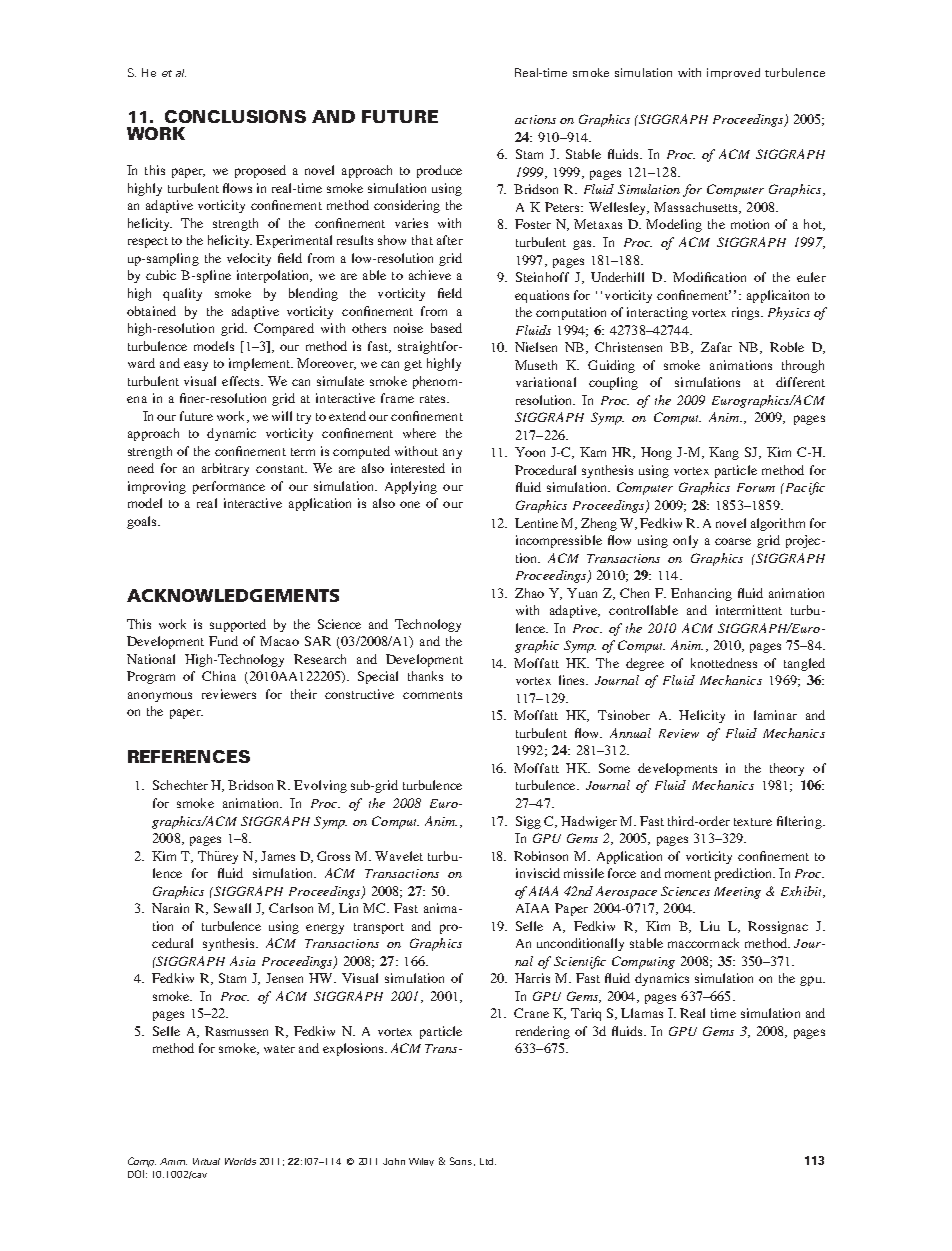  I want to click on Ltd, so click(488, 1161).
